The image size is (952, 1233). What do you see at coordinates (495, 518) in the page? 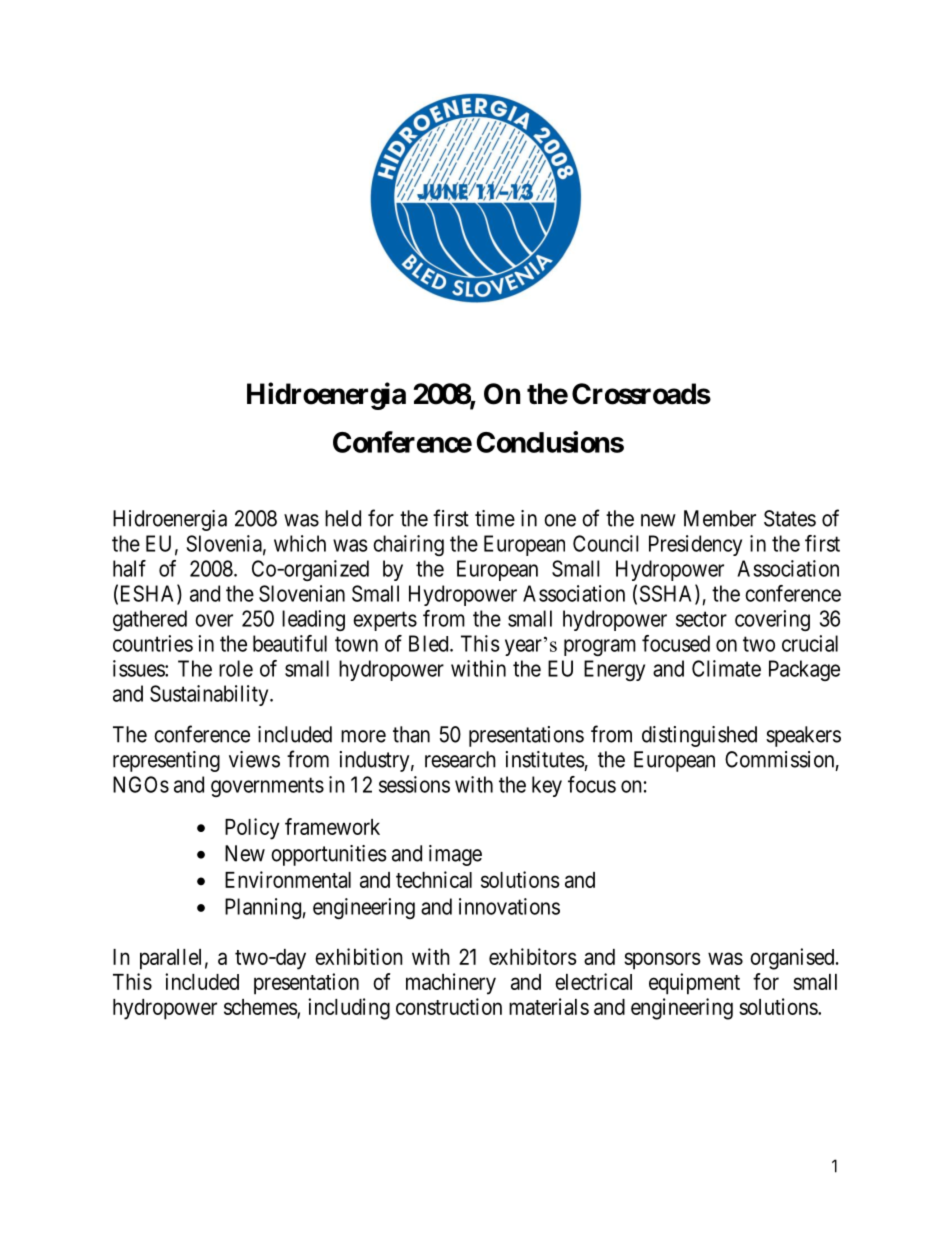
I see `time` at bounding box center [495, 518].
